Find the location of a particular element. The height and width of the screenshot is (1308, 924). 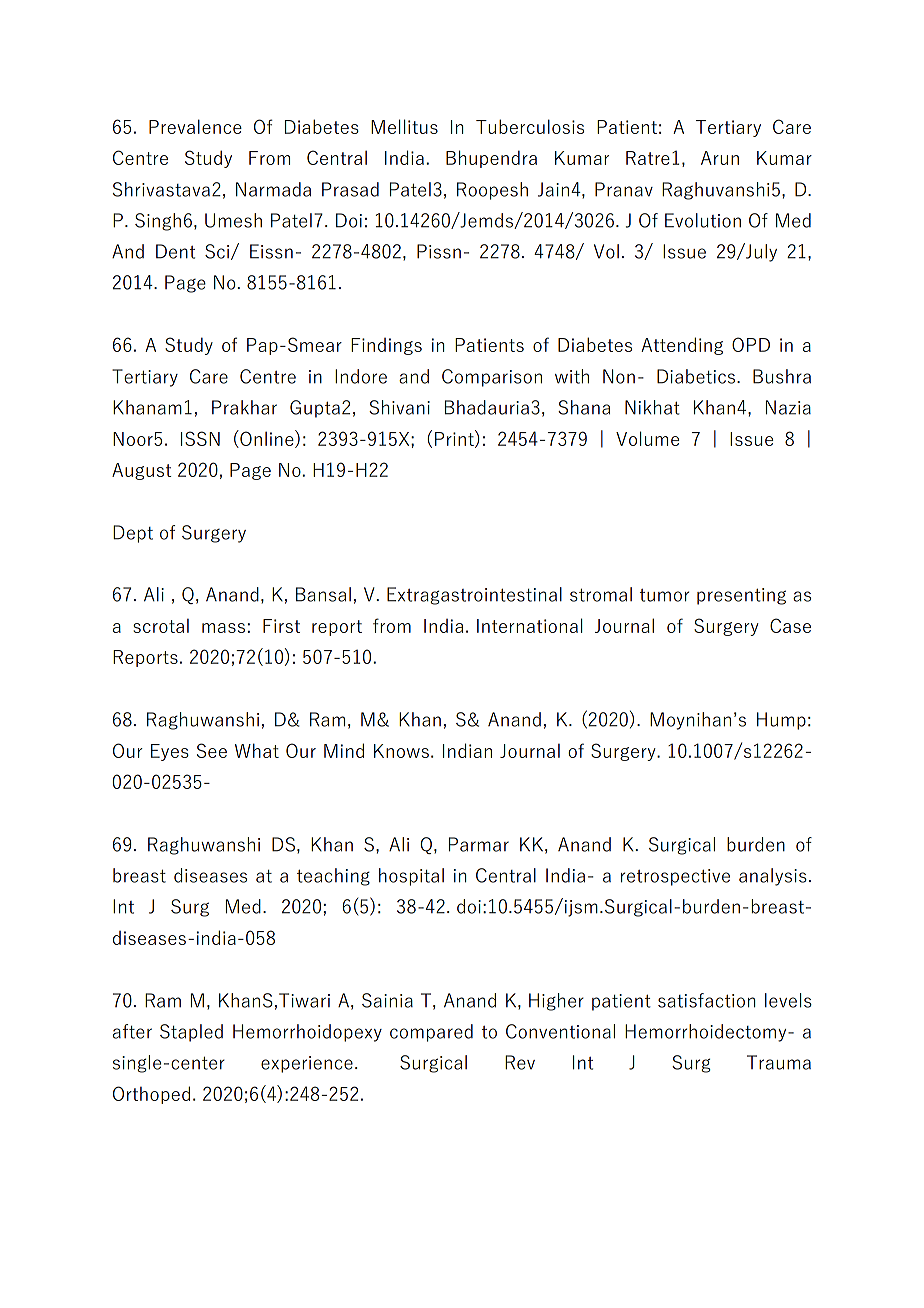

presenting is located at coordinates (741, 596).
